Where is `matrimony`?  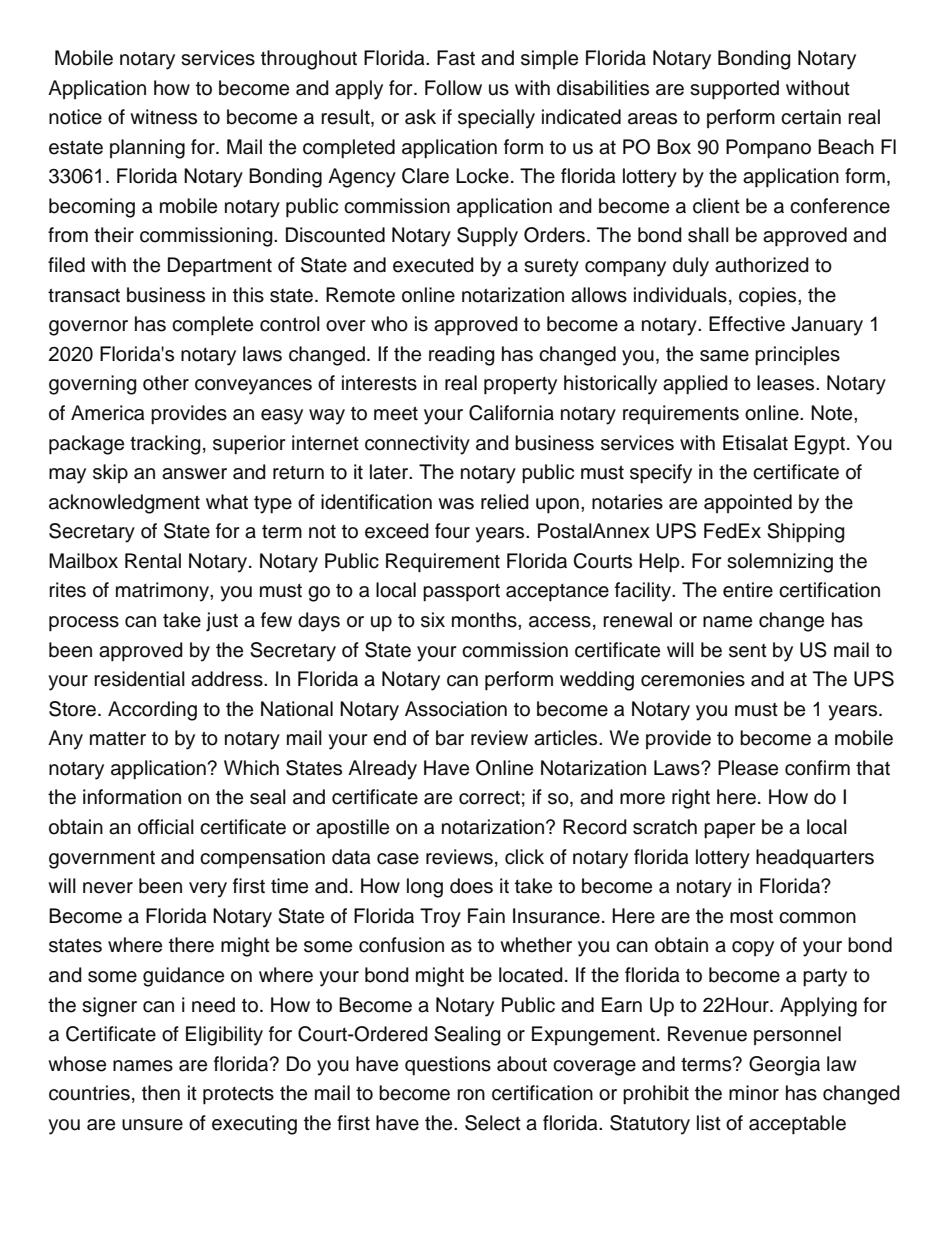 matrimony is located at coordinates (163, 592).
